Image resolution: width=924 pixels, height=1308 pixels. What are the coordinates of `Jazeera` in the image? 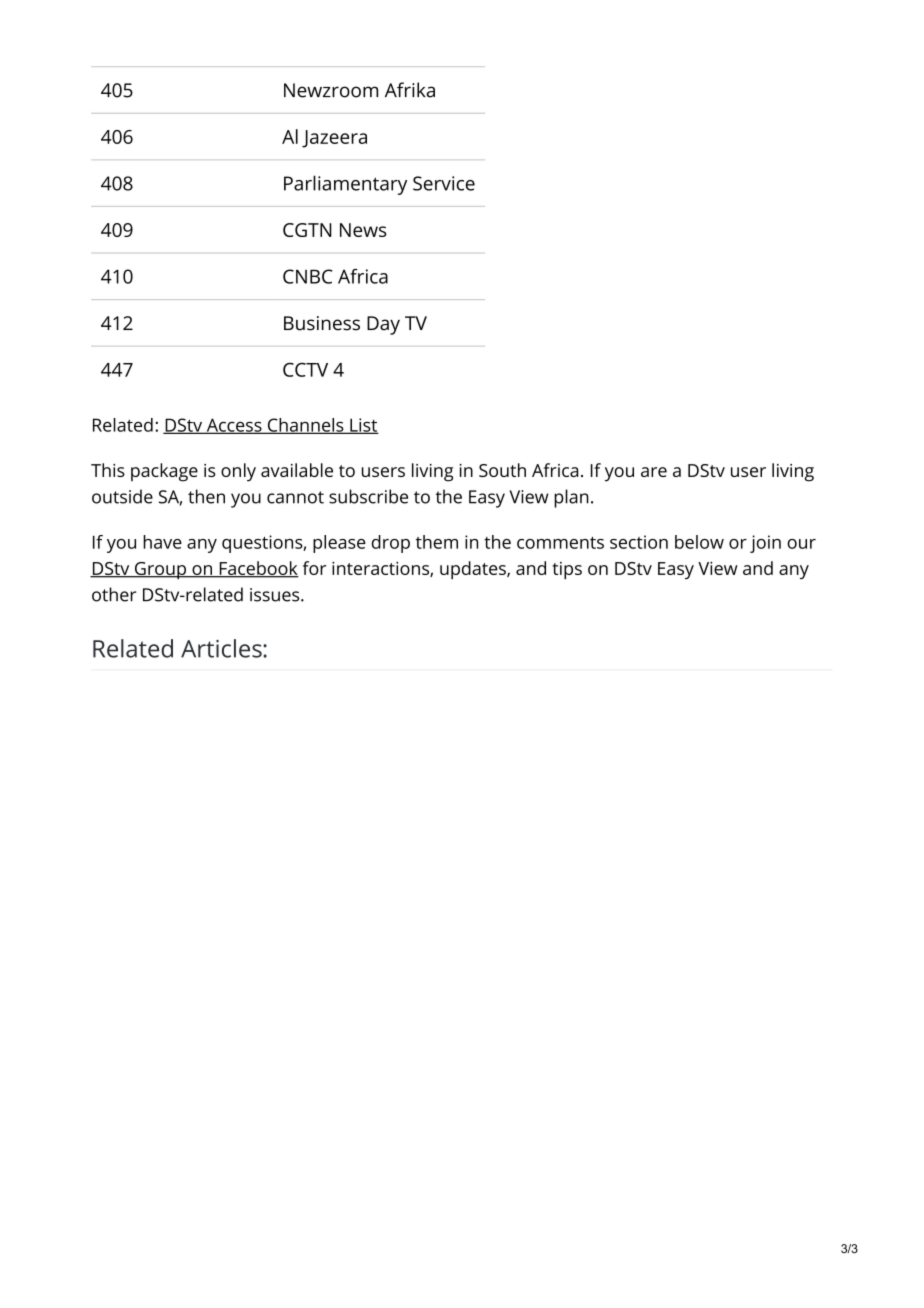 It's located at (334, 139).
